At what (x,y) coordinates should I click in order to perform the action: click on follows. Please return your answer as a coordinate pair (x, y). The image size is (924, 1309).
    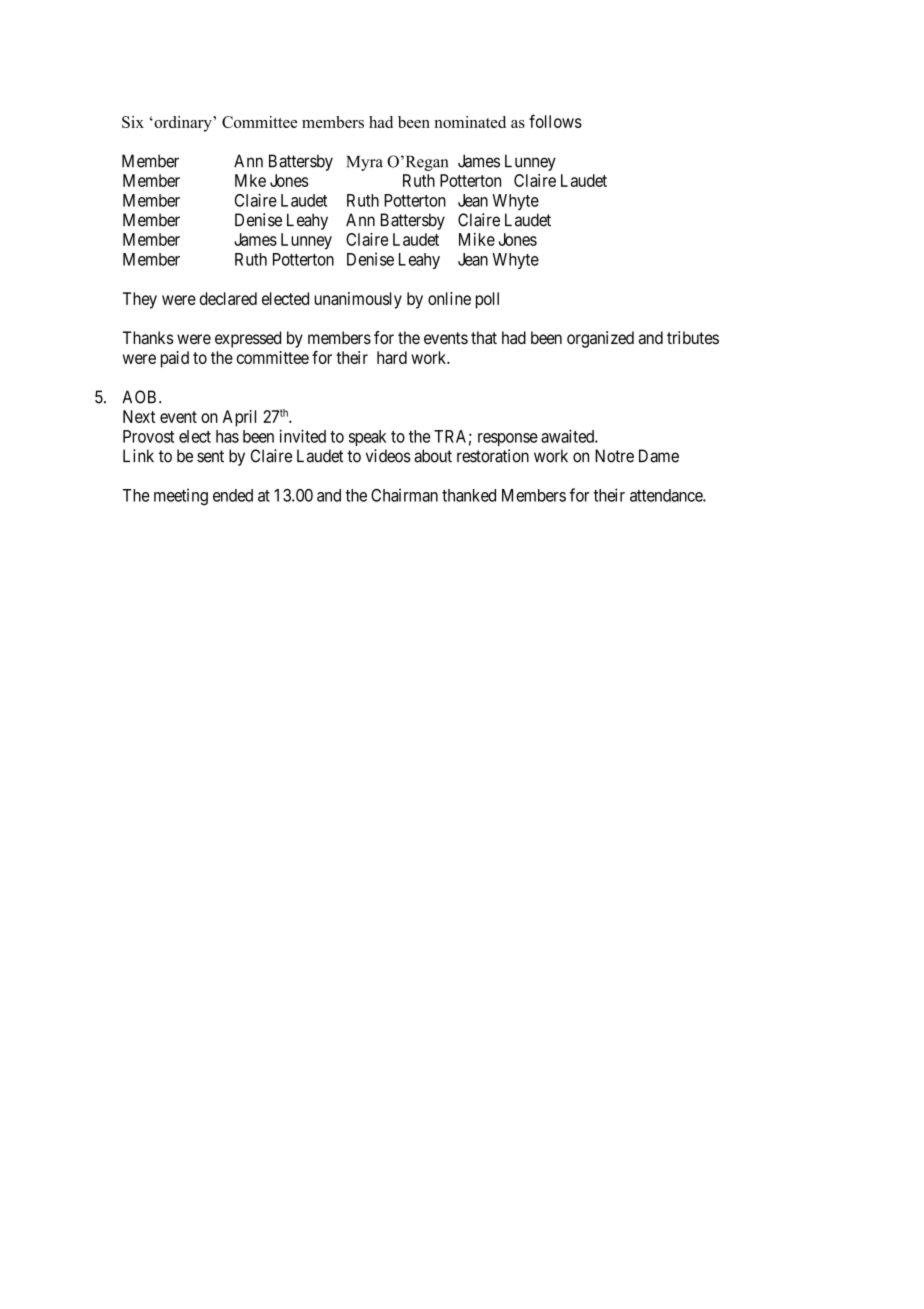
    Looking at the image, I should click on (555, 121).
